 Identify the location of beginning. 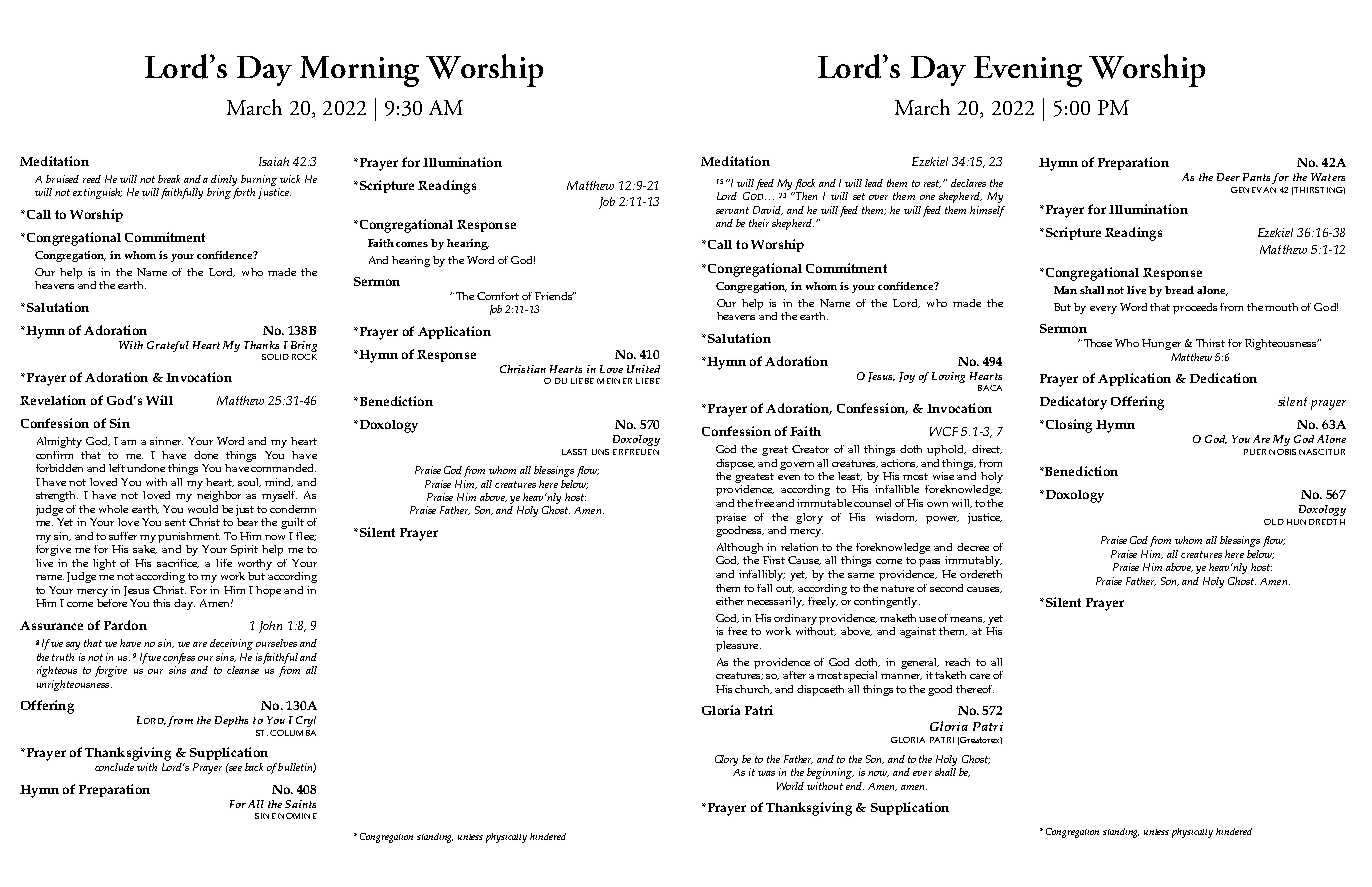
(830, 773).
